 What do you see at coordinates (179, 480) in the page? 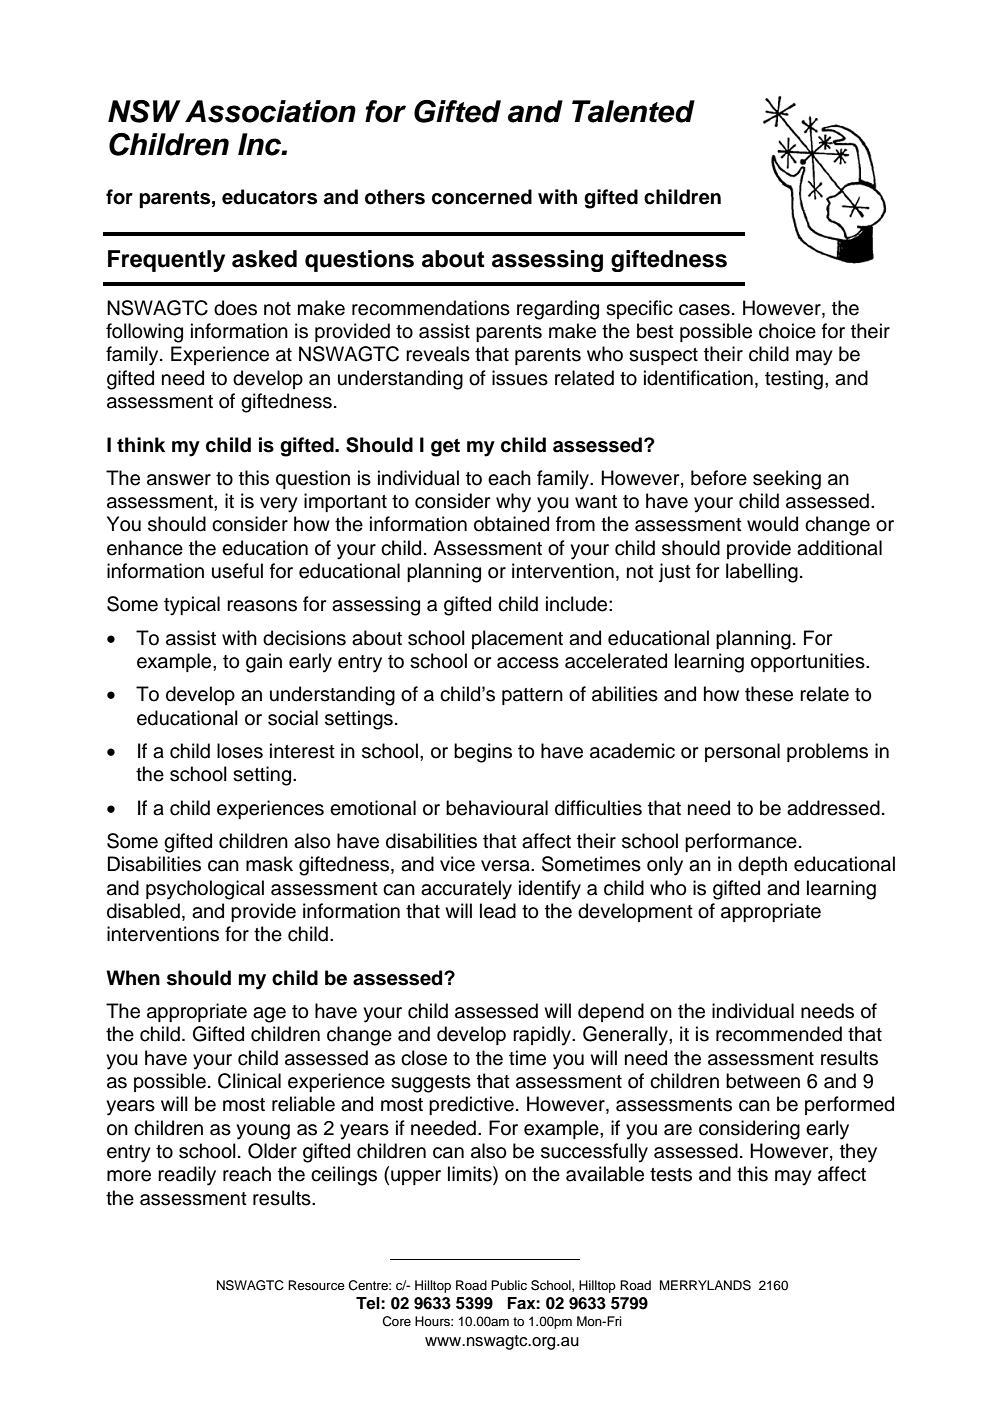
I see `answer` at bounding box center [179, 480].
